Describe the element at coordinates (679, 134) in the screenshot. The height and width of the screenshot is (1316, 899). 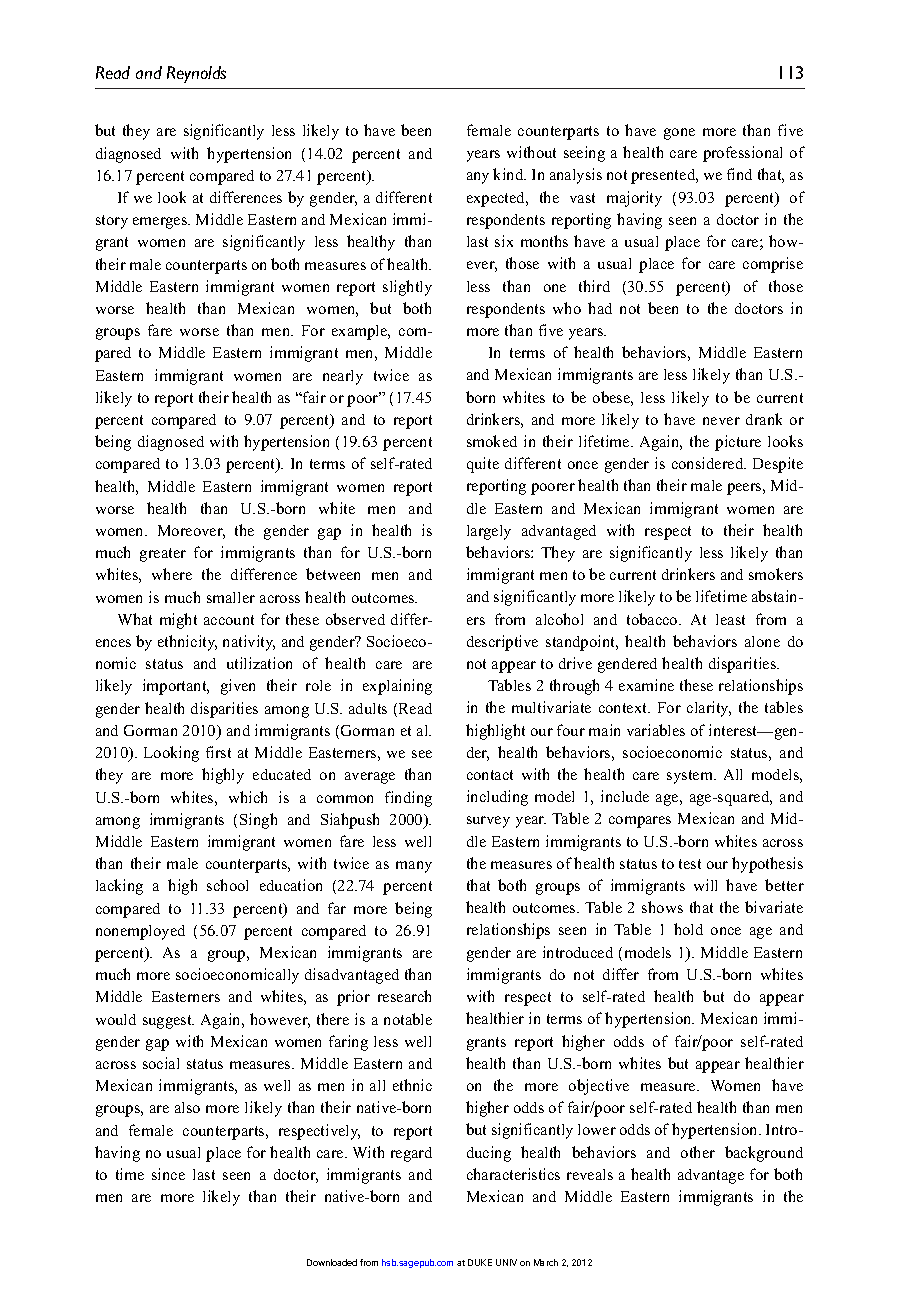
I see `gone` at that location.
